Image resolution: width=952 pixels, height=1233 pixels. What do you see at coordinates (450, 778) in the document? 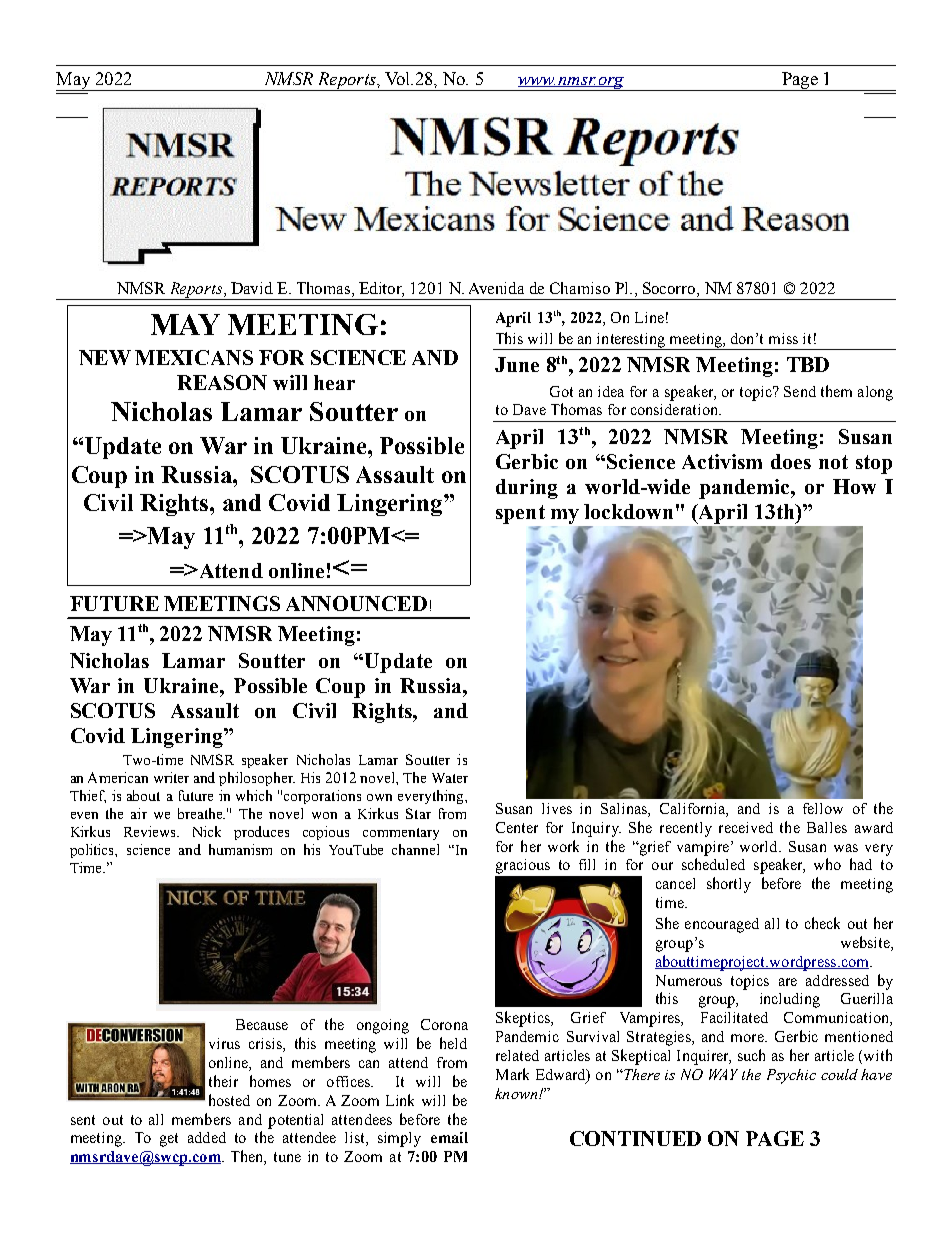
I see `Water` at bounding box center [450, 778].
